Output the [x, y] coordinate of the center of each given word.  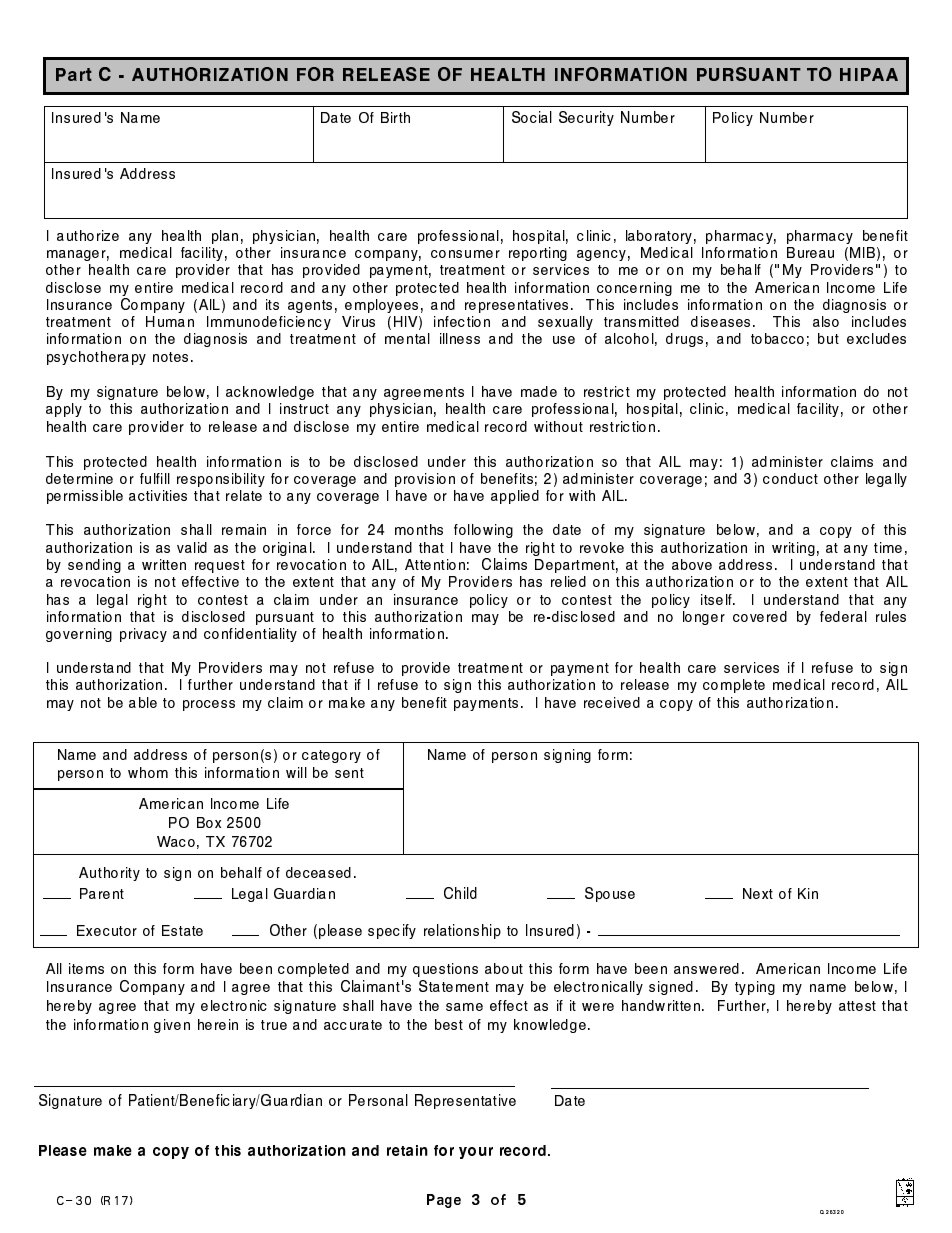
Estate [182, 930]
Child [460, 893]
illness [460, 338]
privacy [143, 635]
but [828, 338]
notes [173, 357]
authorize [88, 235]
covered [760, 616]
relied [568, 581]
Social [532, 117]
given [172, 1026]
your [476, 1153]
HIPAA [869, 74]
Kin [808, 893]
